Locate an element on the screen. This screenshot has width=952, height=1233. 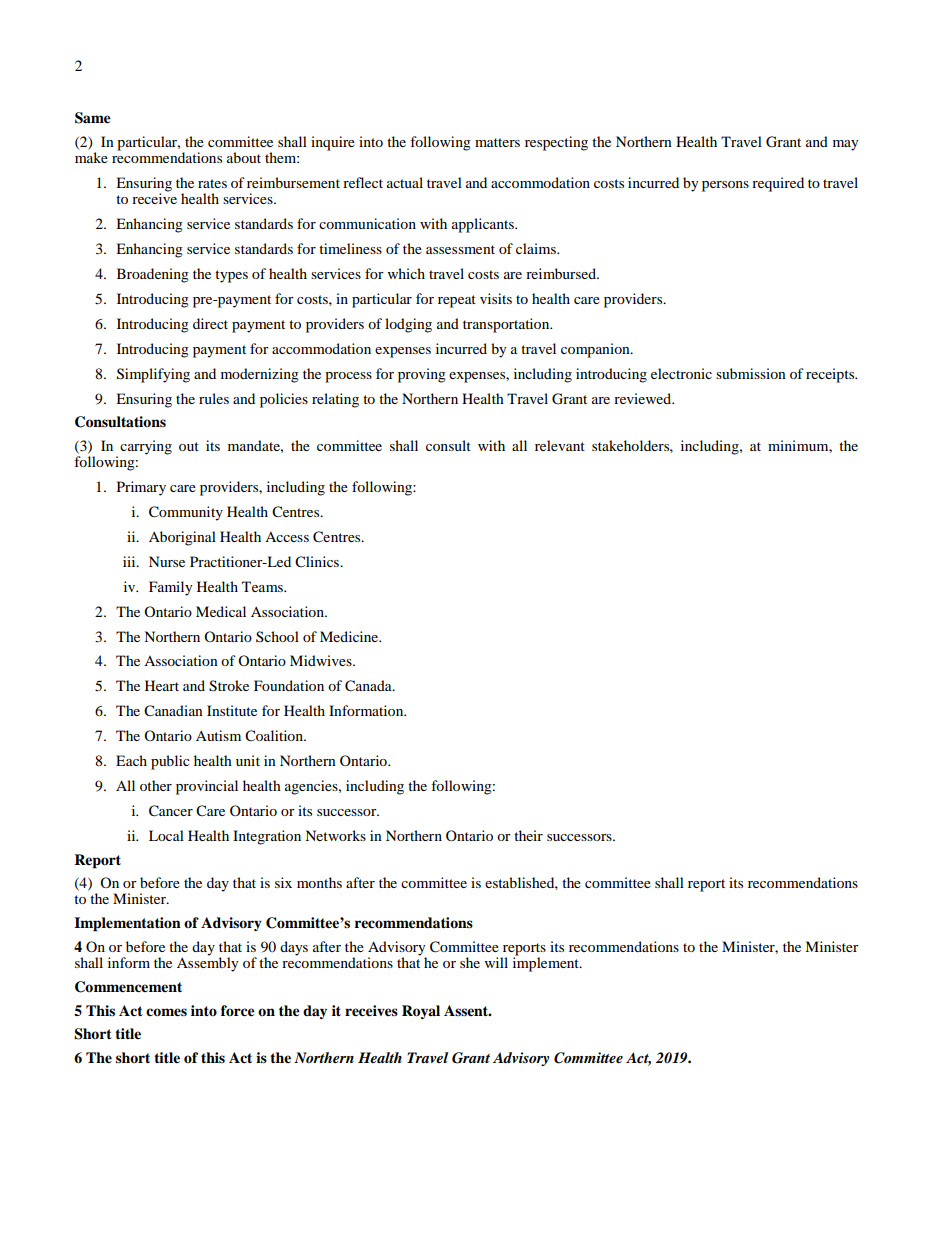
required is located at coordinates (778, 184).
